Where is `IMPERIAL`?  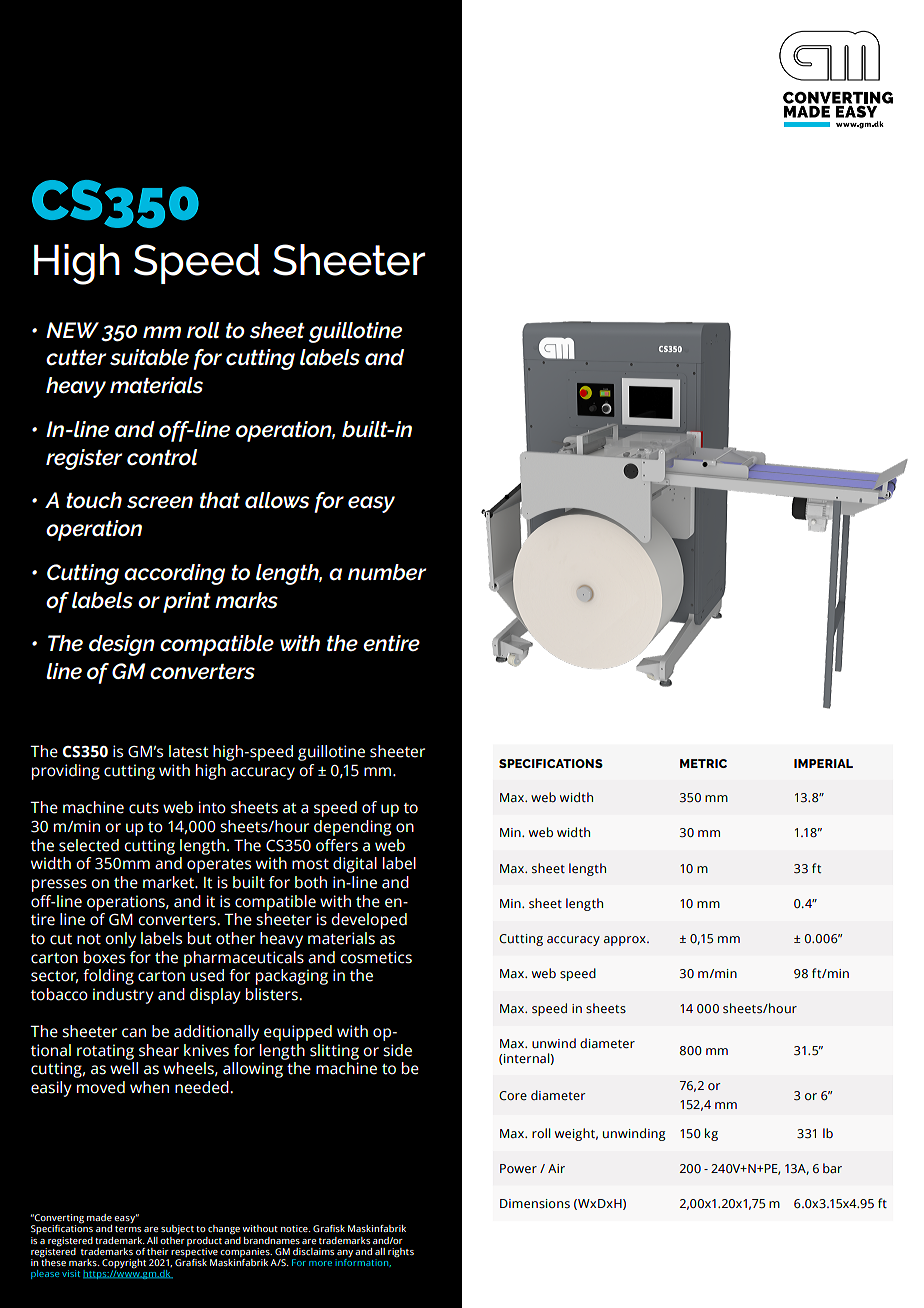 IMPERIAL is located at coordinates (823, 763).
